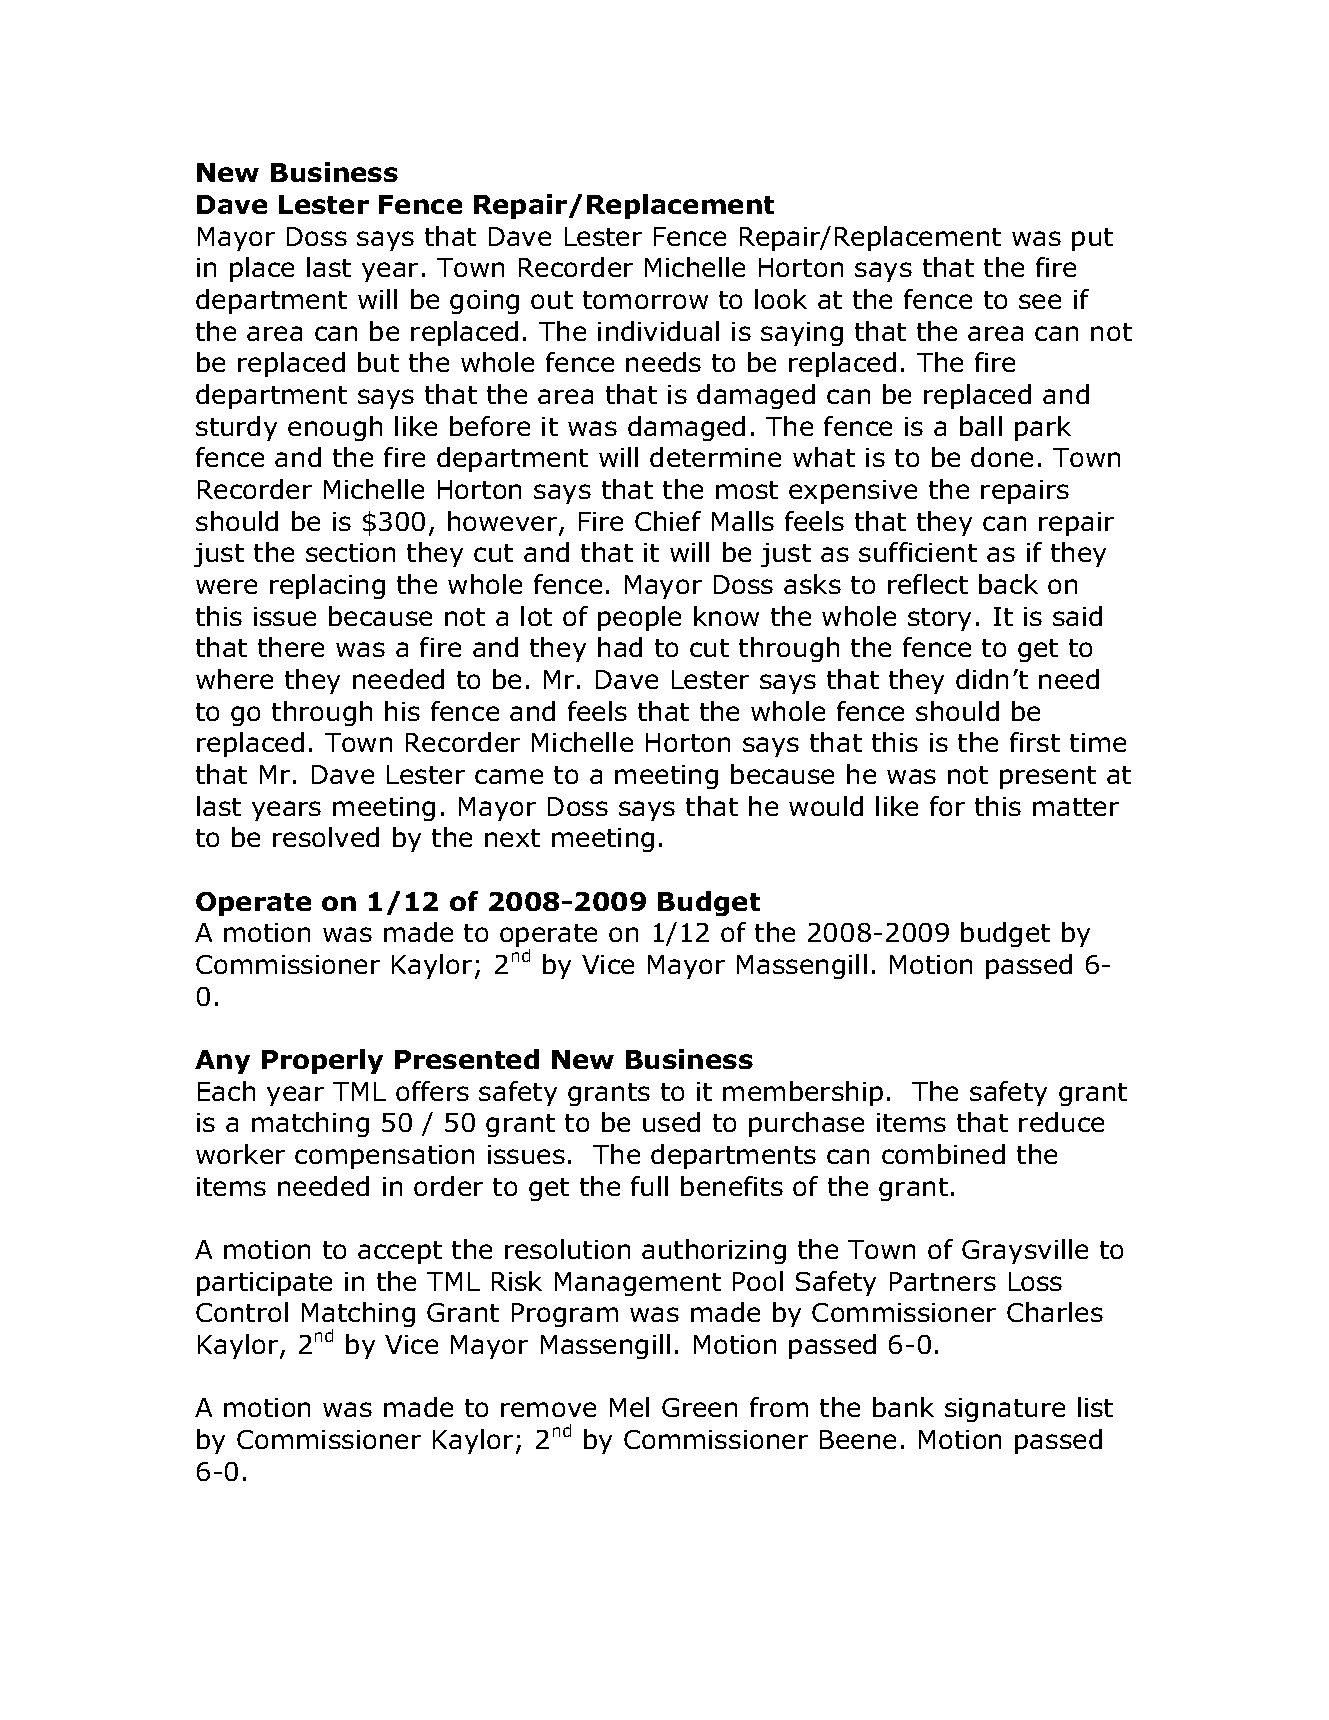 The image size is (1329, 1720). What do you see at coordinates (939, 619) in the page?
I see `story` at bounding box center [939, 619].
